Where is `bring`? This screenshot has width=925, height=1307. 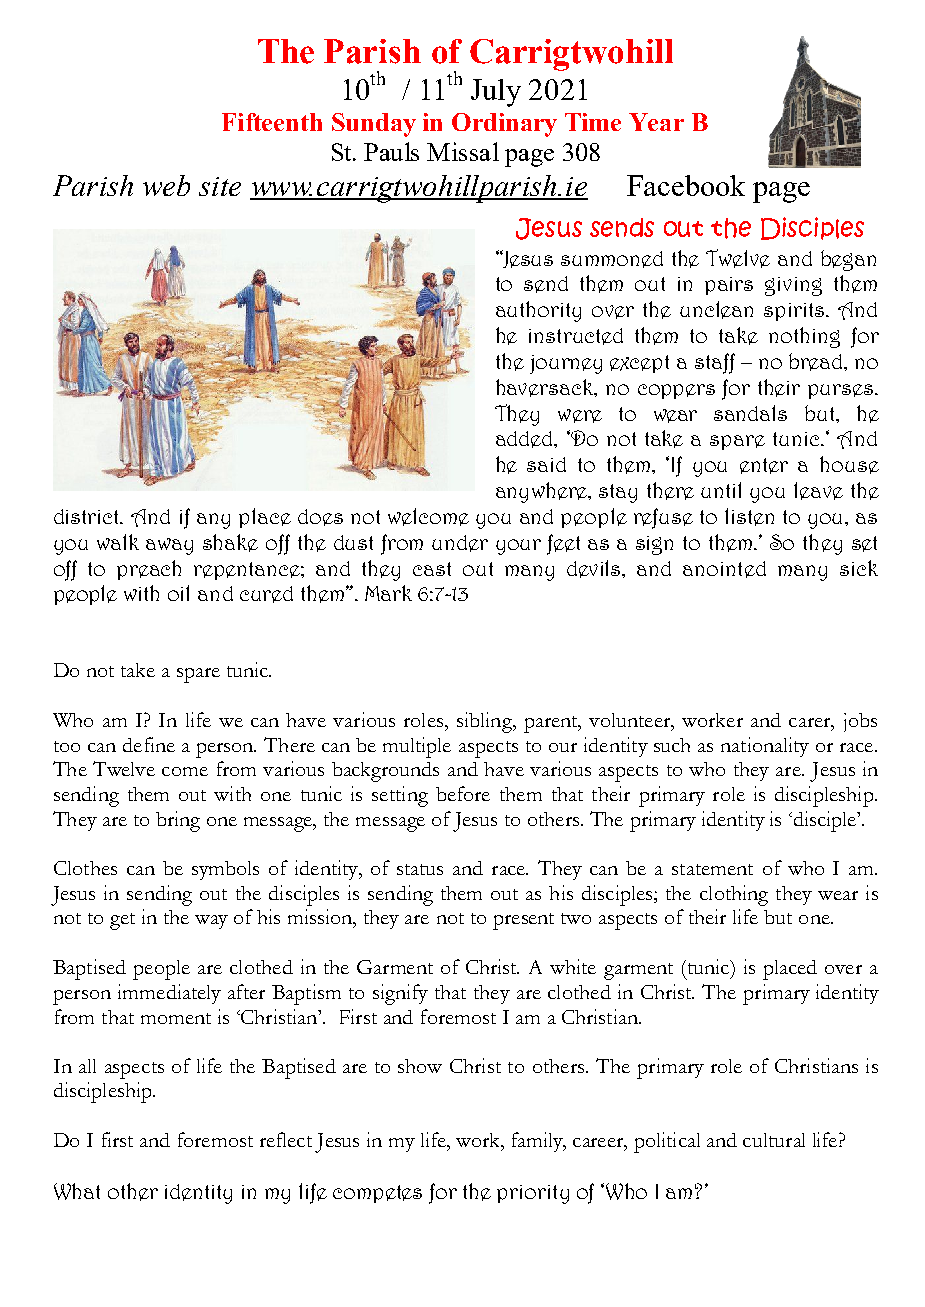
bring is located at coordinates (178, 821).
